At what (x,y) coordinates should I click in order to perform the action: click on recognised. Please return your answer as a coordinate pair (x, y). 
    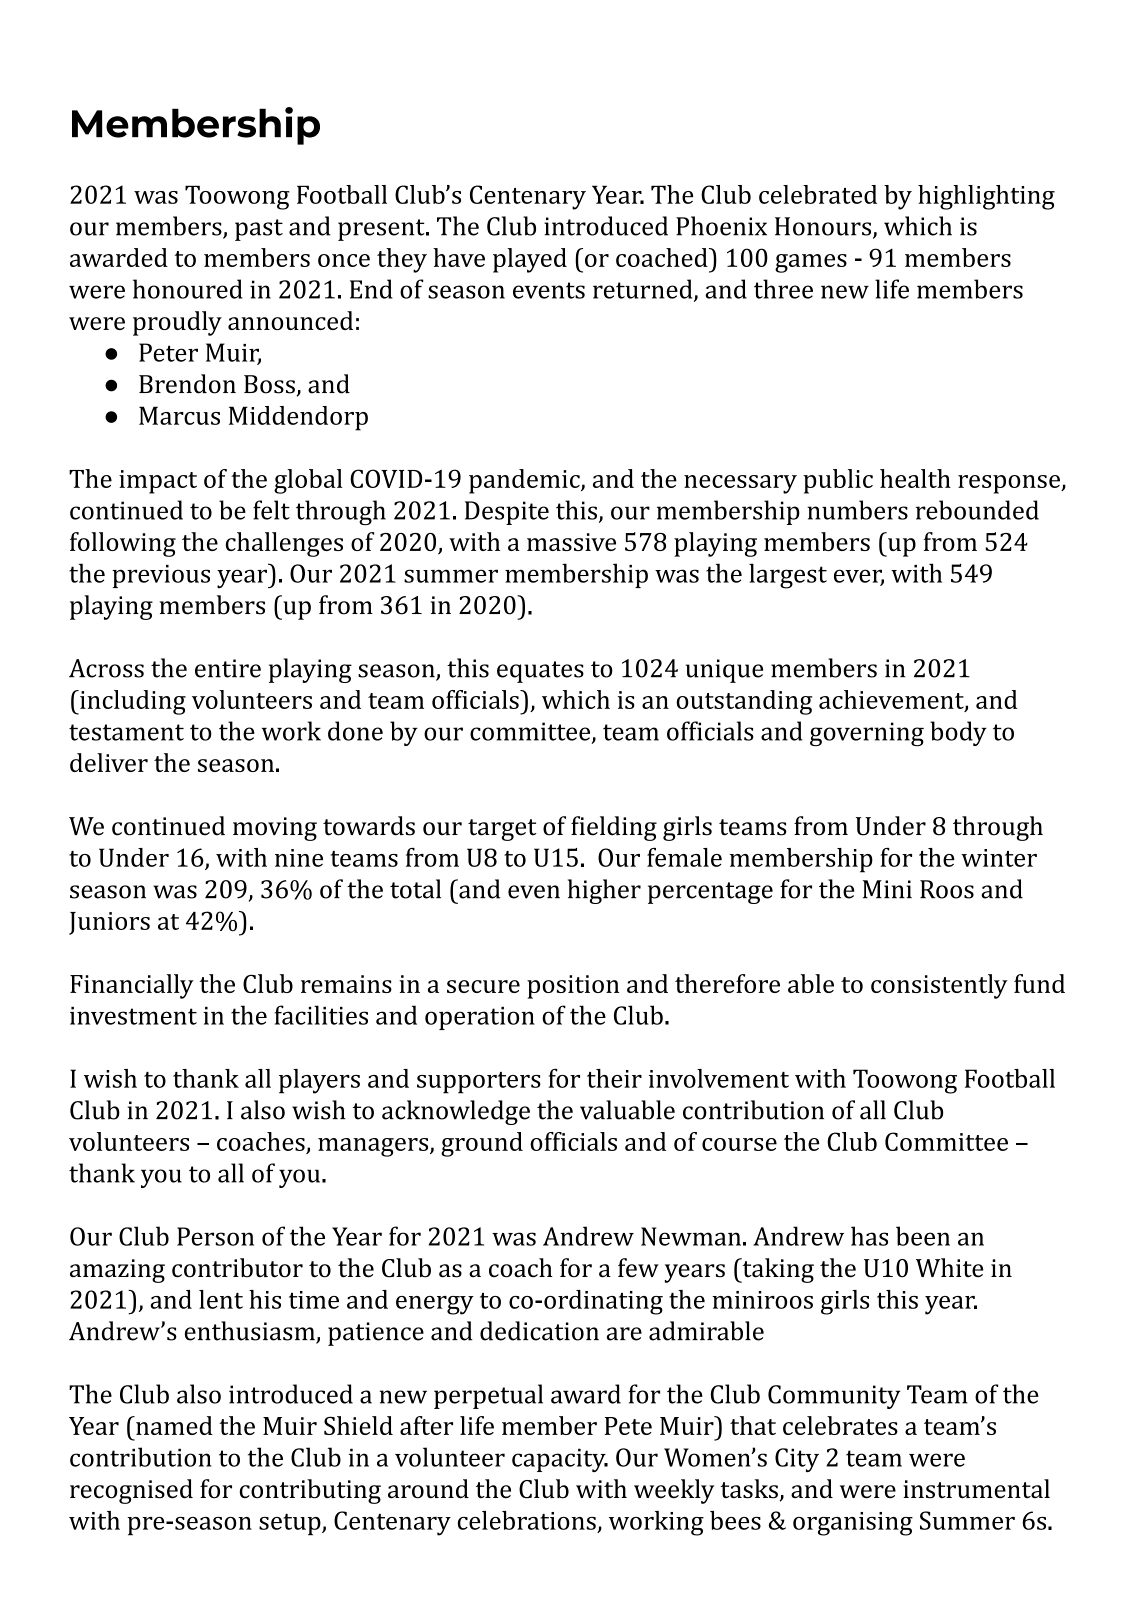
    Looking at the image, I should click on (131, 1491).
